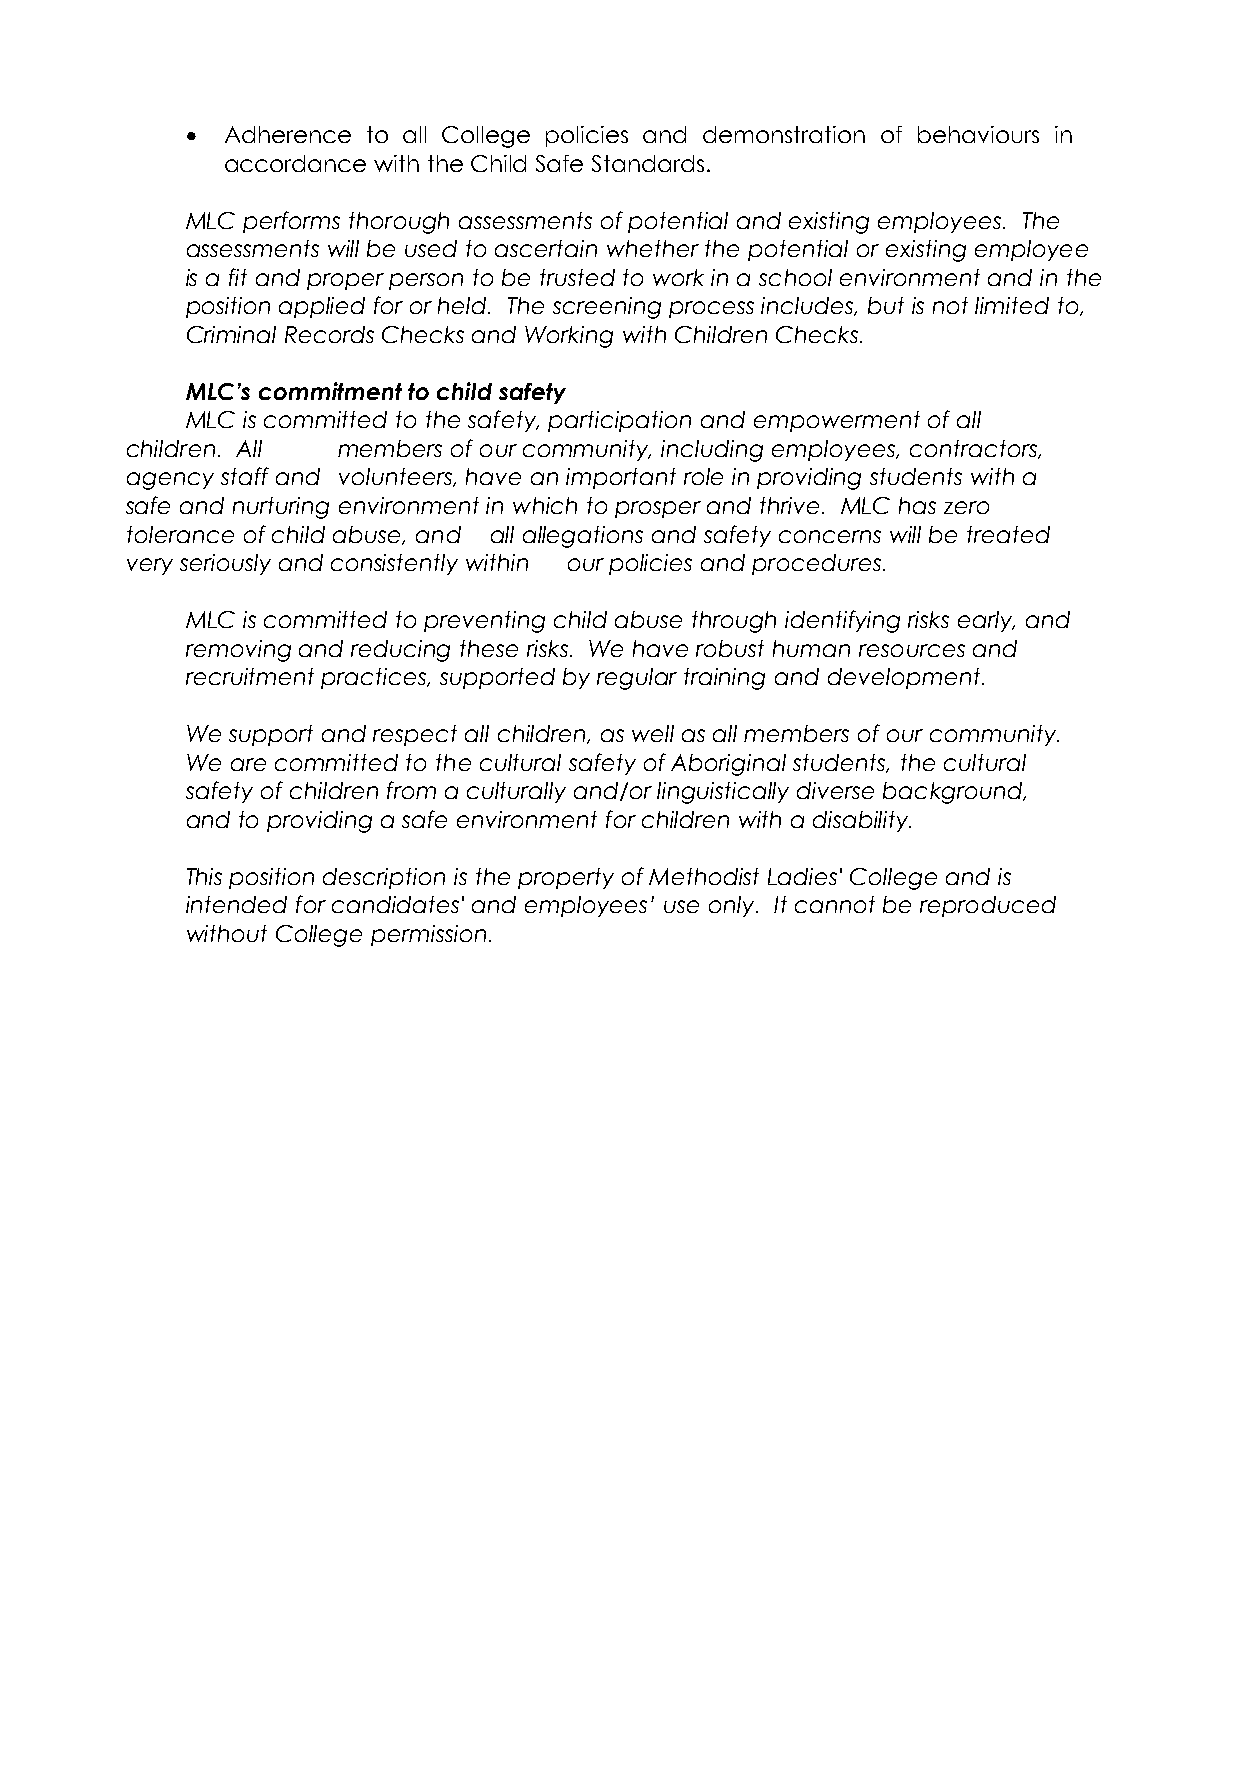 Image resolution: width=1259 pixels, height=1780 pixels. I want to click on allegations, so click(583, 537).
